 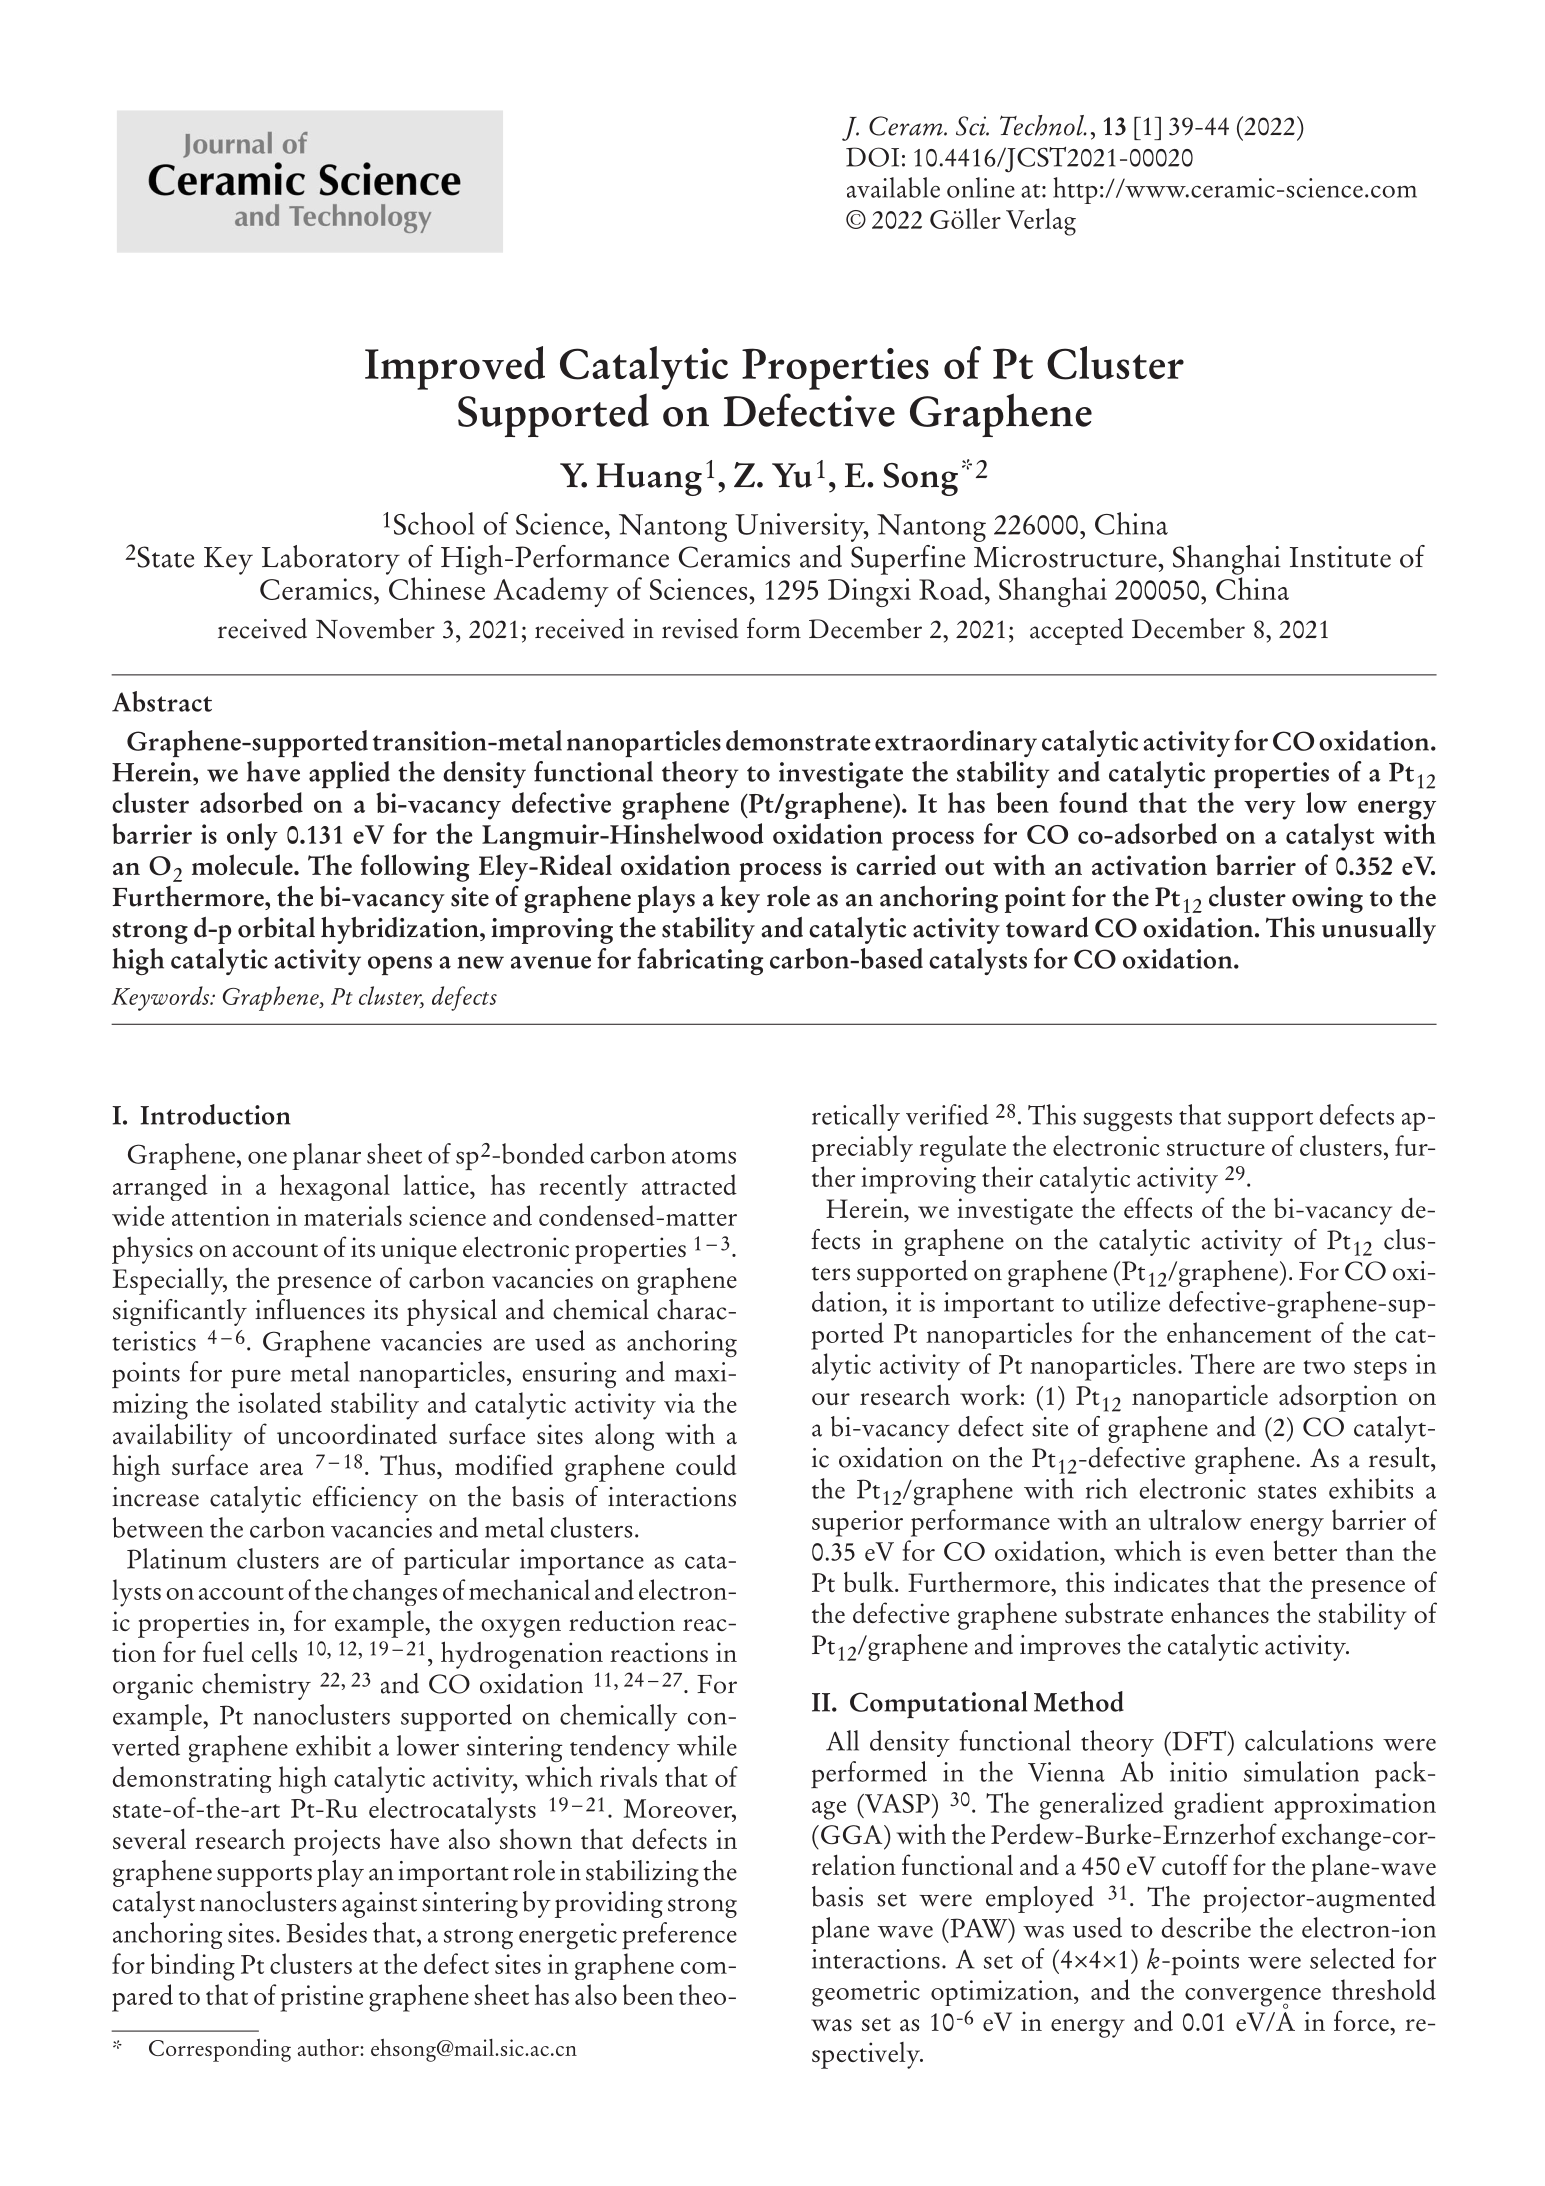 I want to click on one, so click(x=267, y=1158).
